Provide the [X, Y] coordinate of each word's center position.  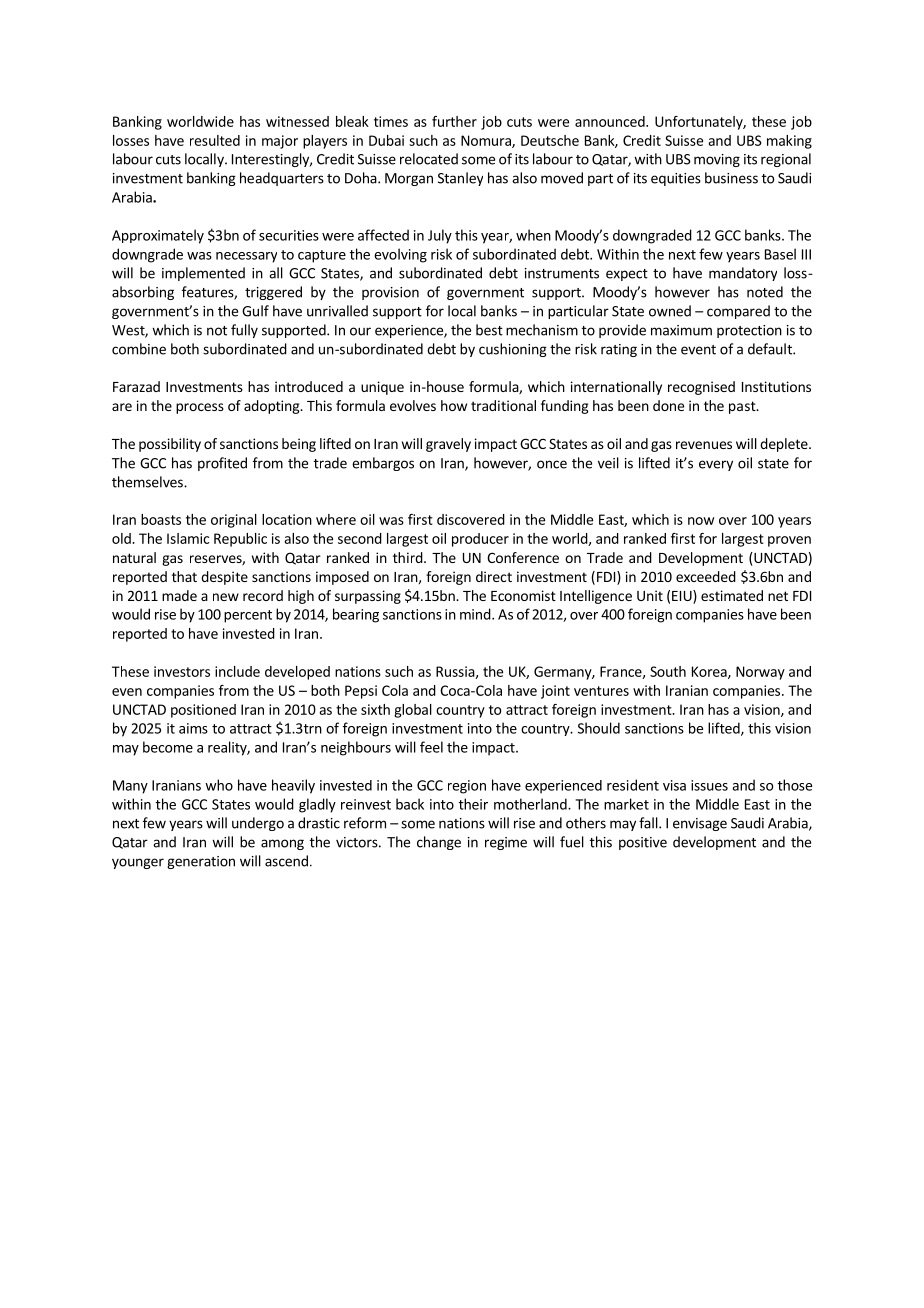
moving [717, 160]
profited [222, 464]
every [716, 465]
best [489, 330]
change [439, 843]
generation [201, 862]
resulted [215, 140]
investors [182, 671]
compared [738, 312]
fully [244, 331]
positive [643, 843]
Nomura [487, 141]
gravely [448, 445]
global [413, 711]
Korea [710, 672]
